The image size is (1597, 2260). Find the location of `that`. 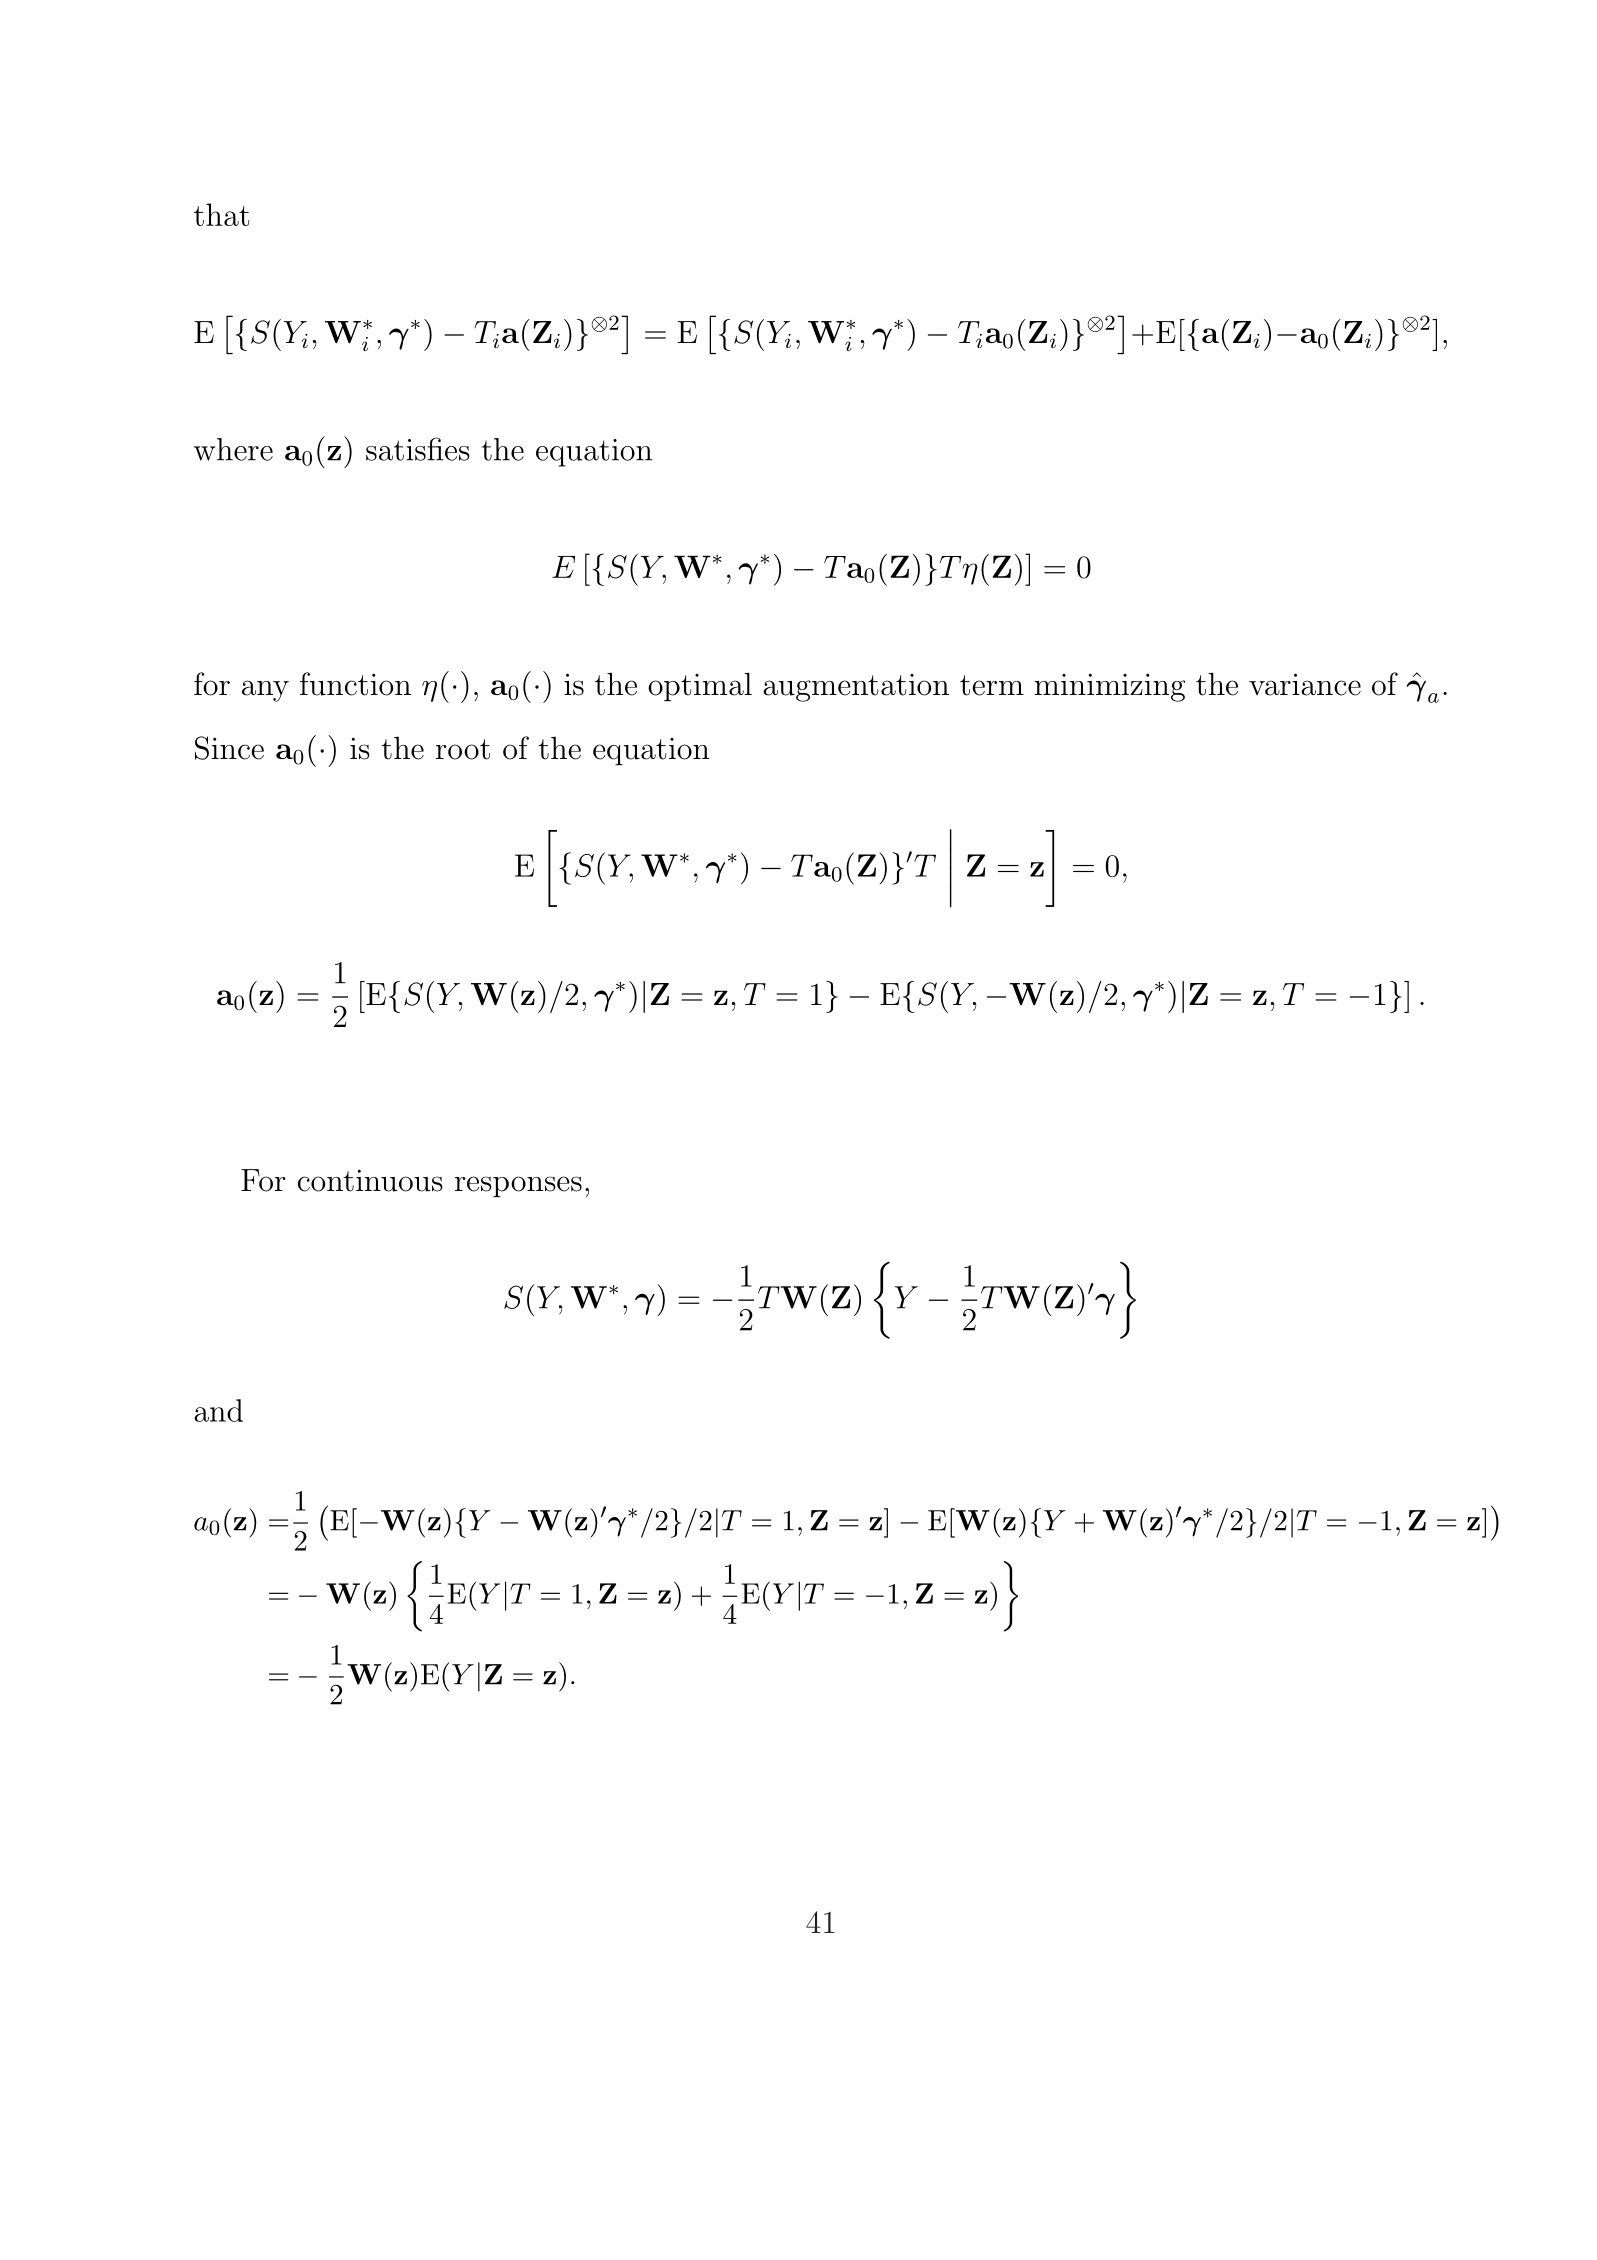

that is located at coordinates (222, 214).
